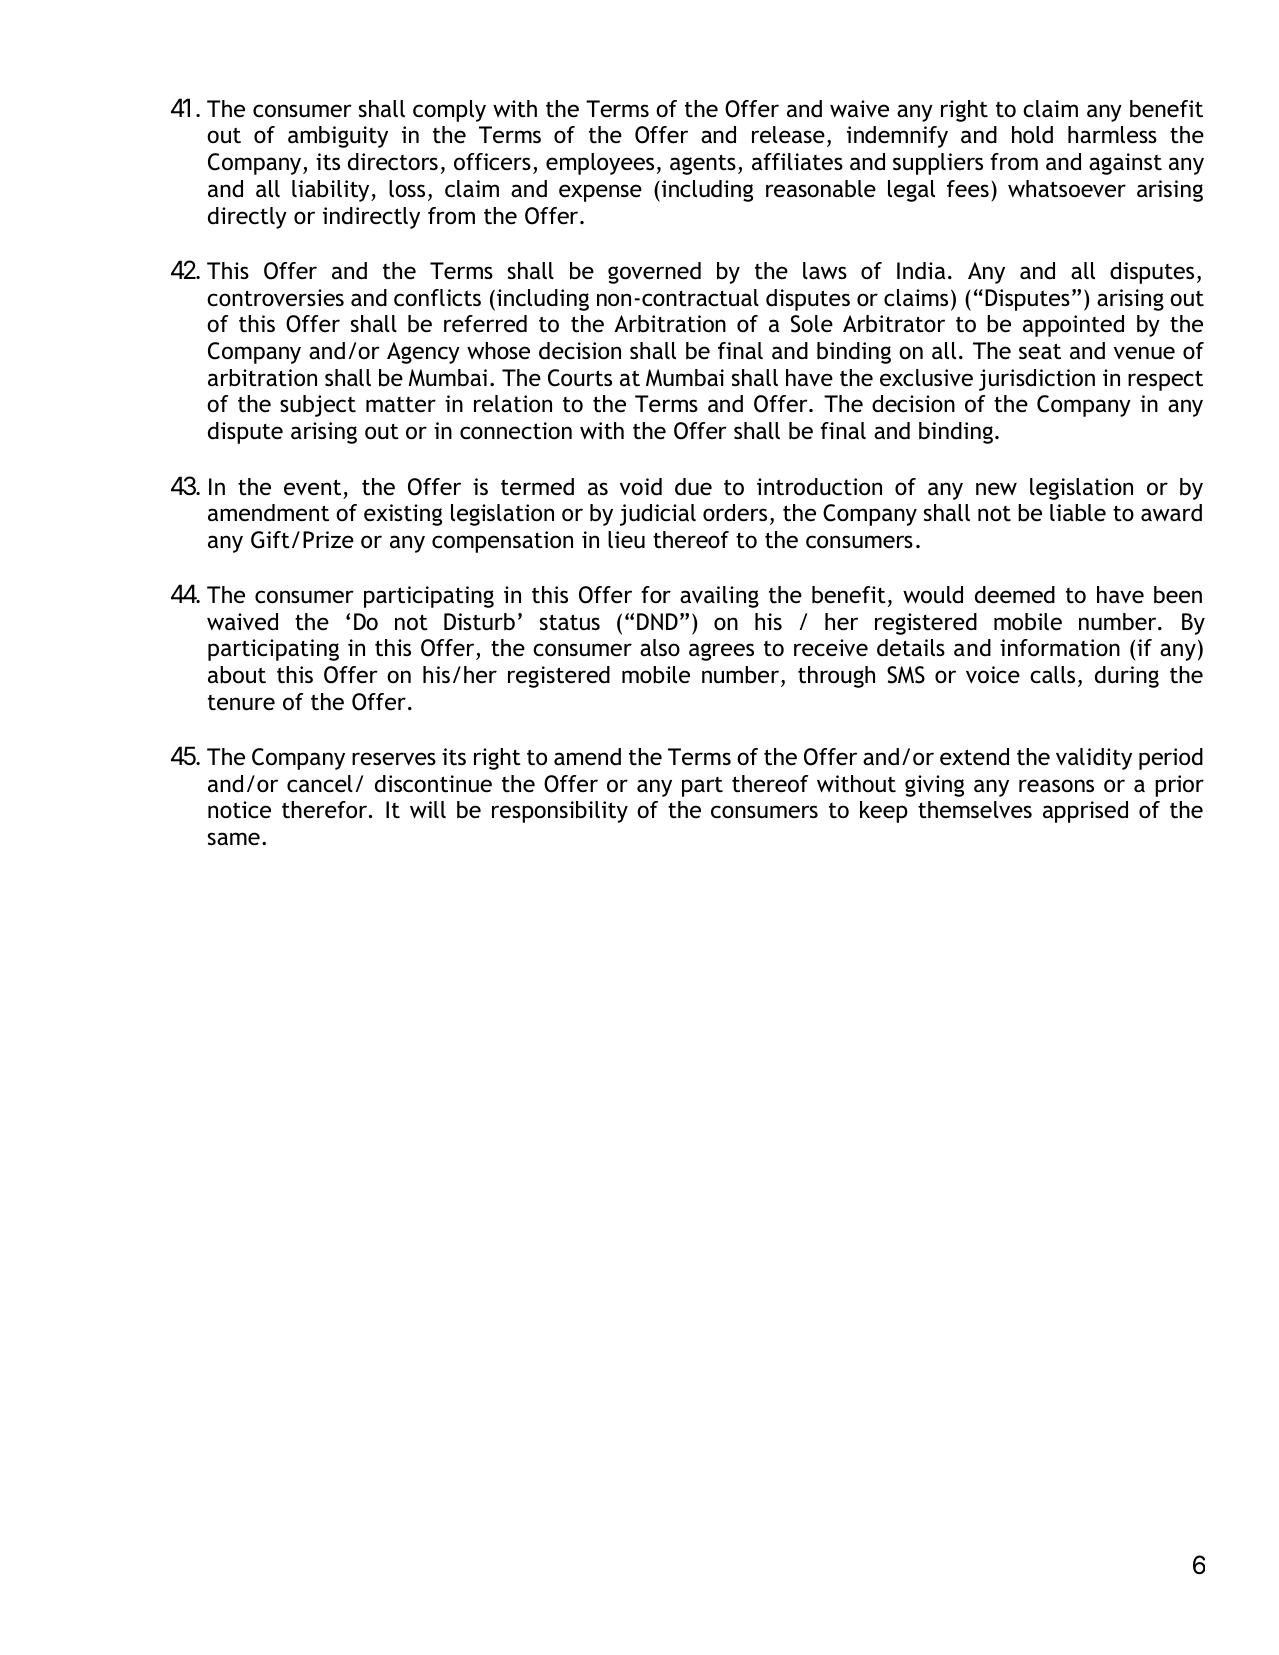 This screenshot has width=1279, height=1655. I want to click on hold, so click(1032, 135).
